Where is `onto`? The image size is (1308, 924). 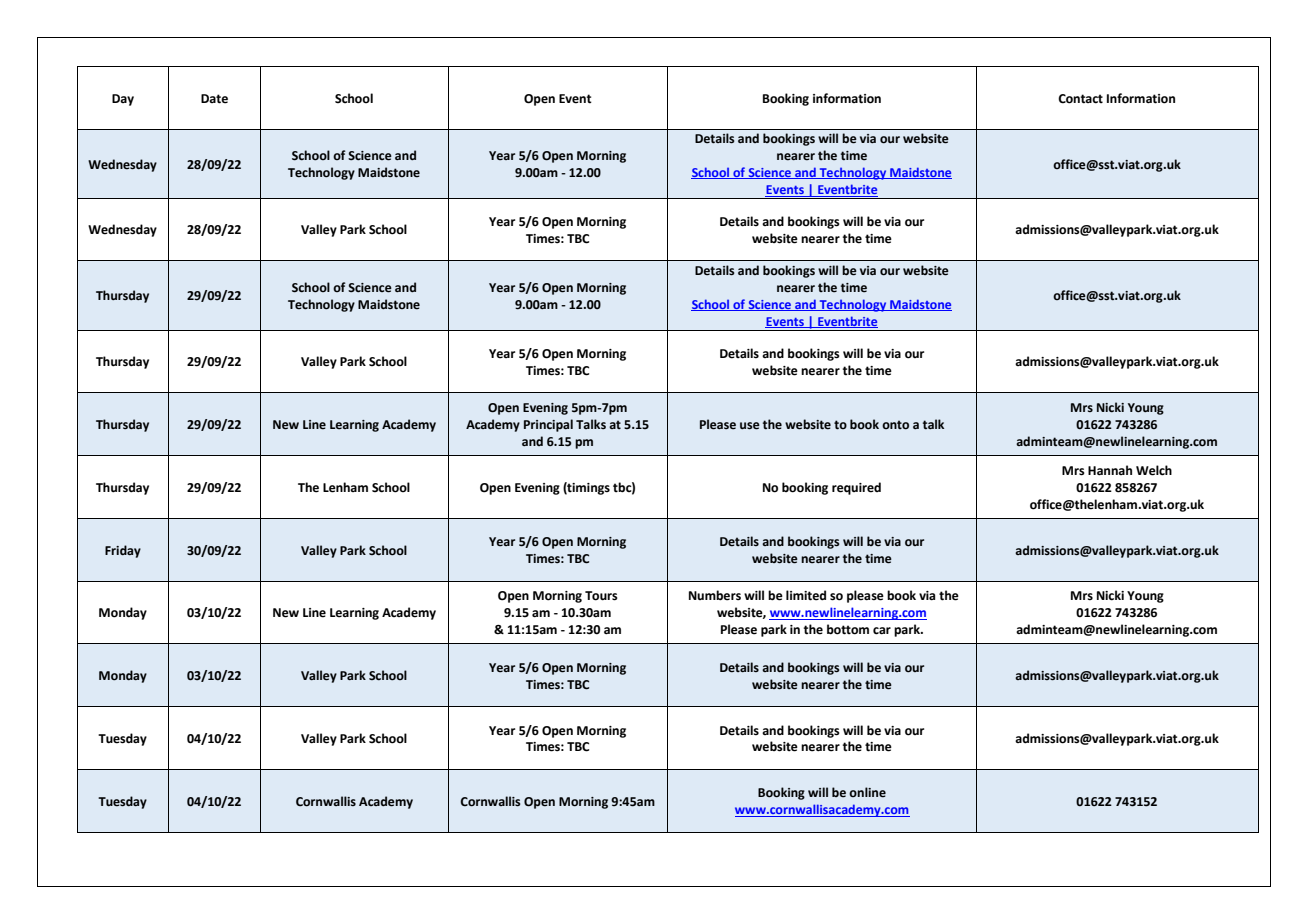
onto is located at coordinates (895, 425).
